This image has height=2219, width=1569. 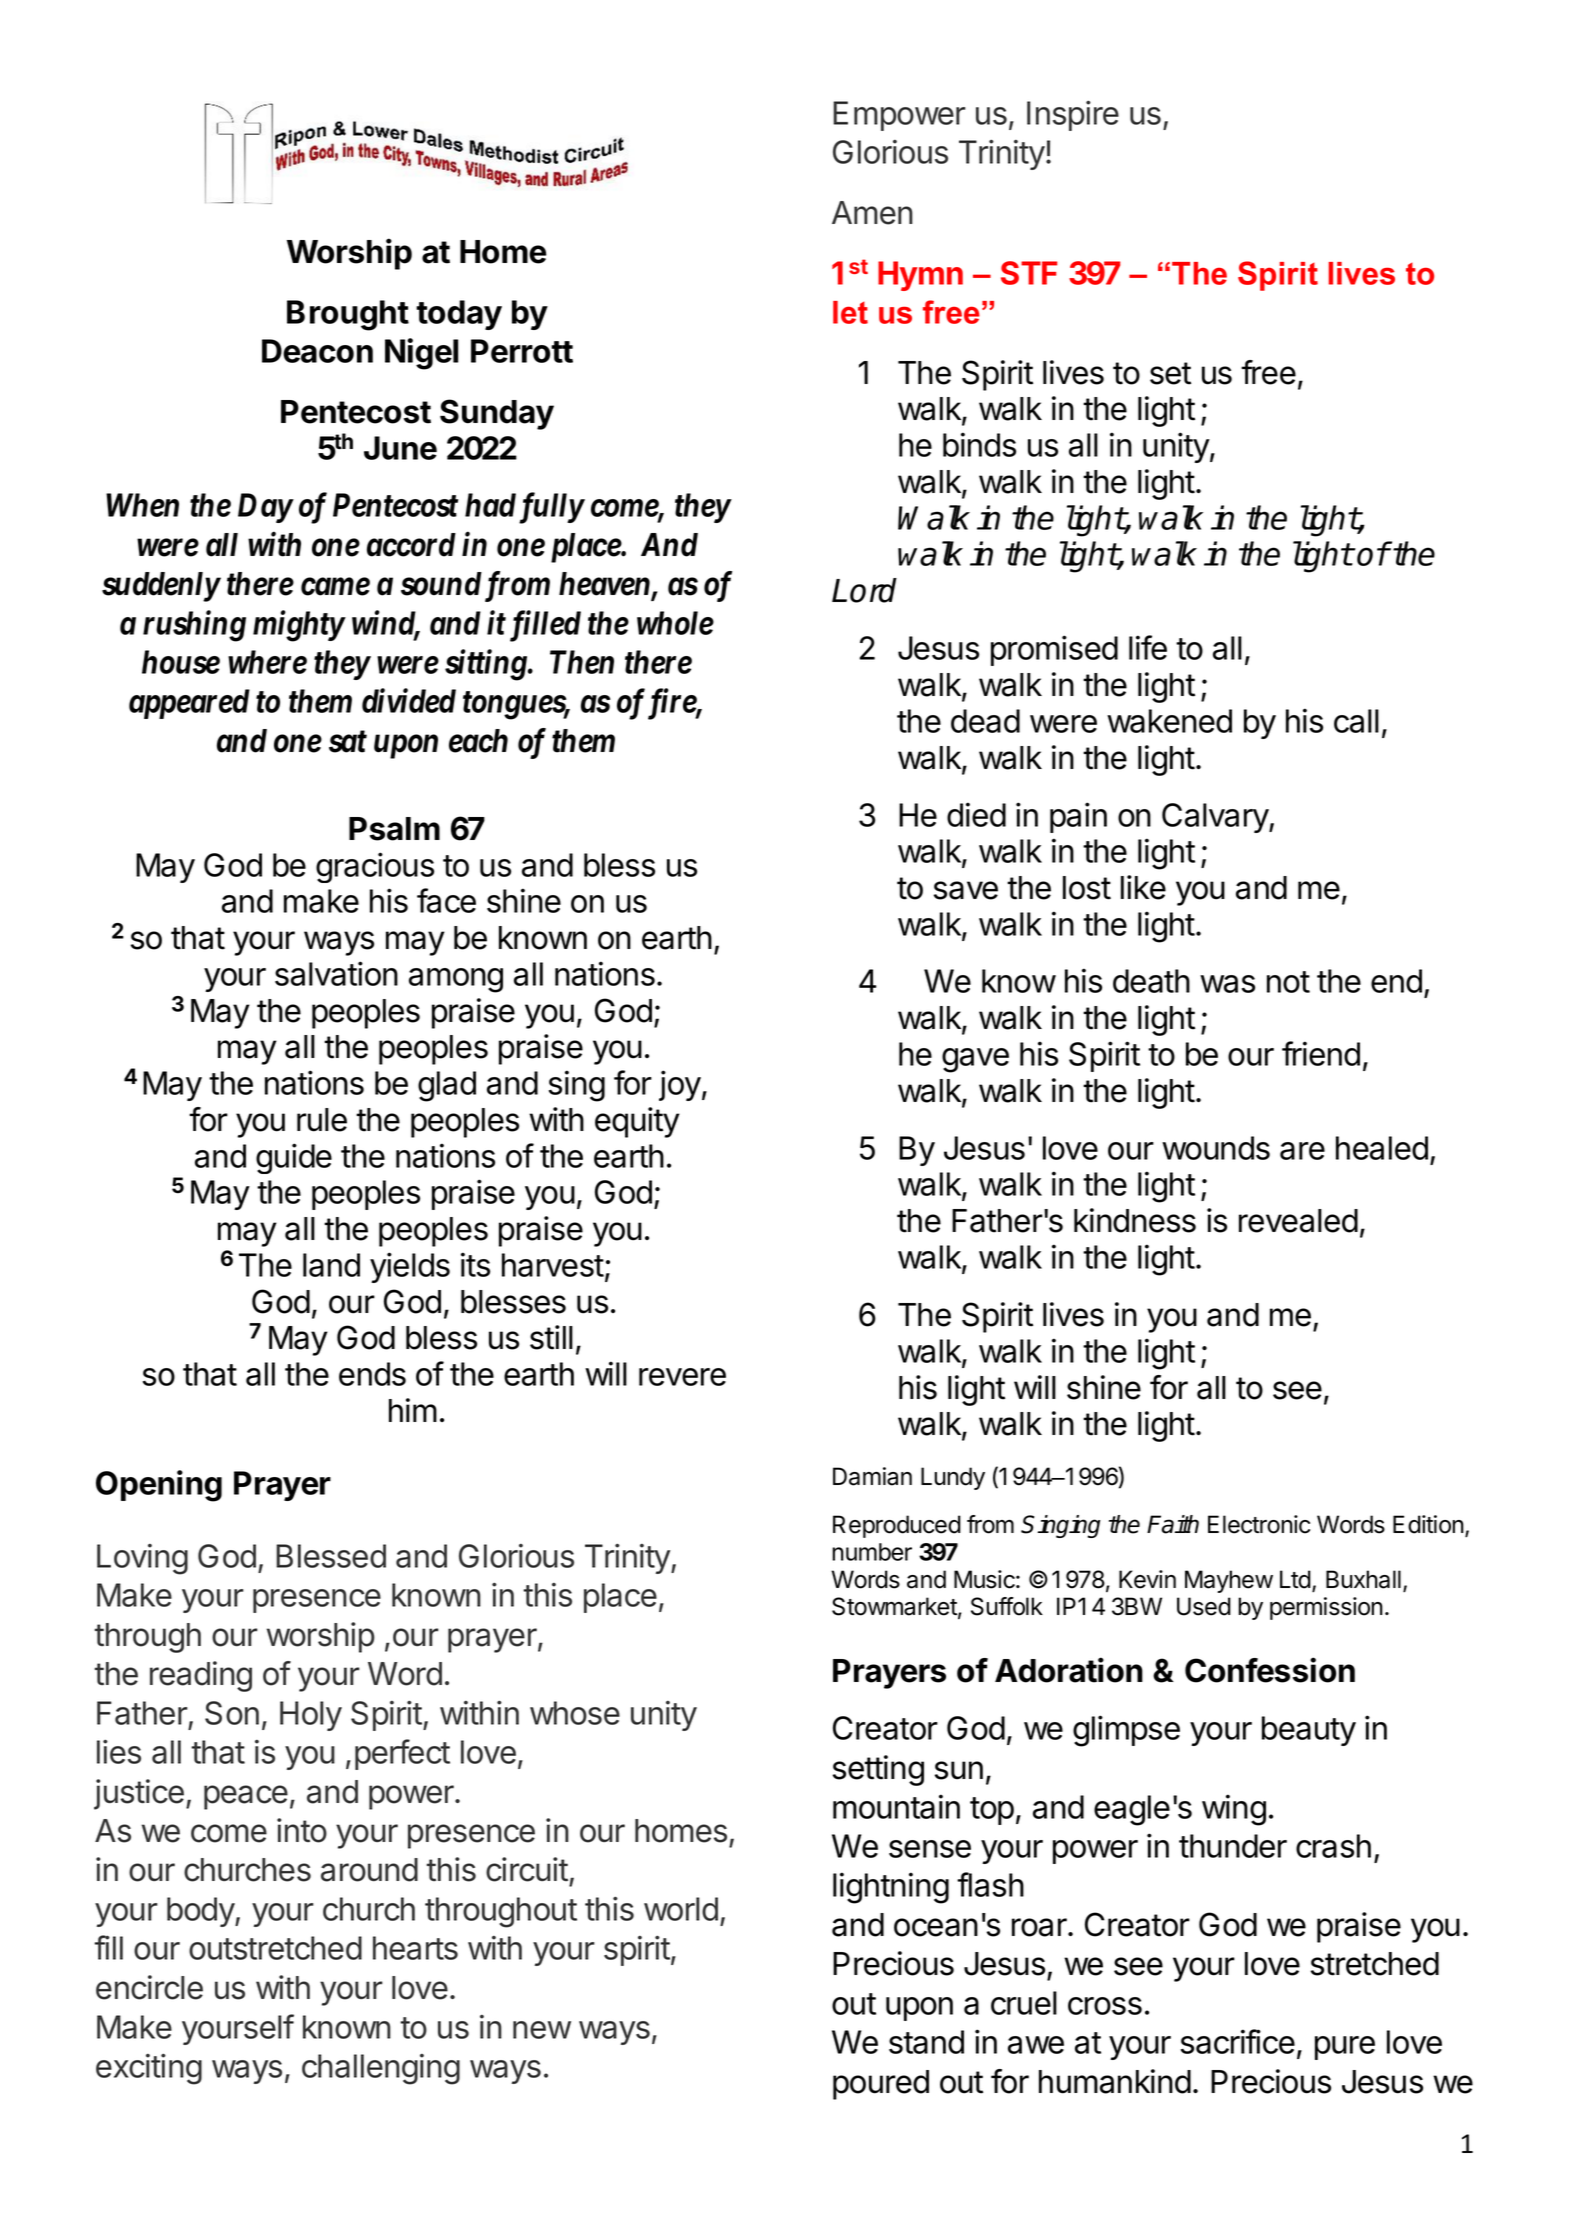 What do you see at coordinates (872, 213) in the image?
I see `Amen` at bounding box center [872, 213].
